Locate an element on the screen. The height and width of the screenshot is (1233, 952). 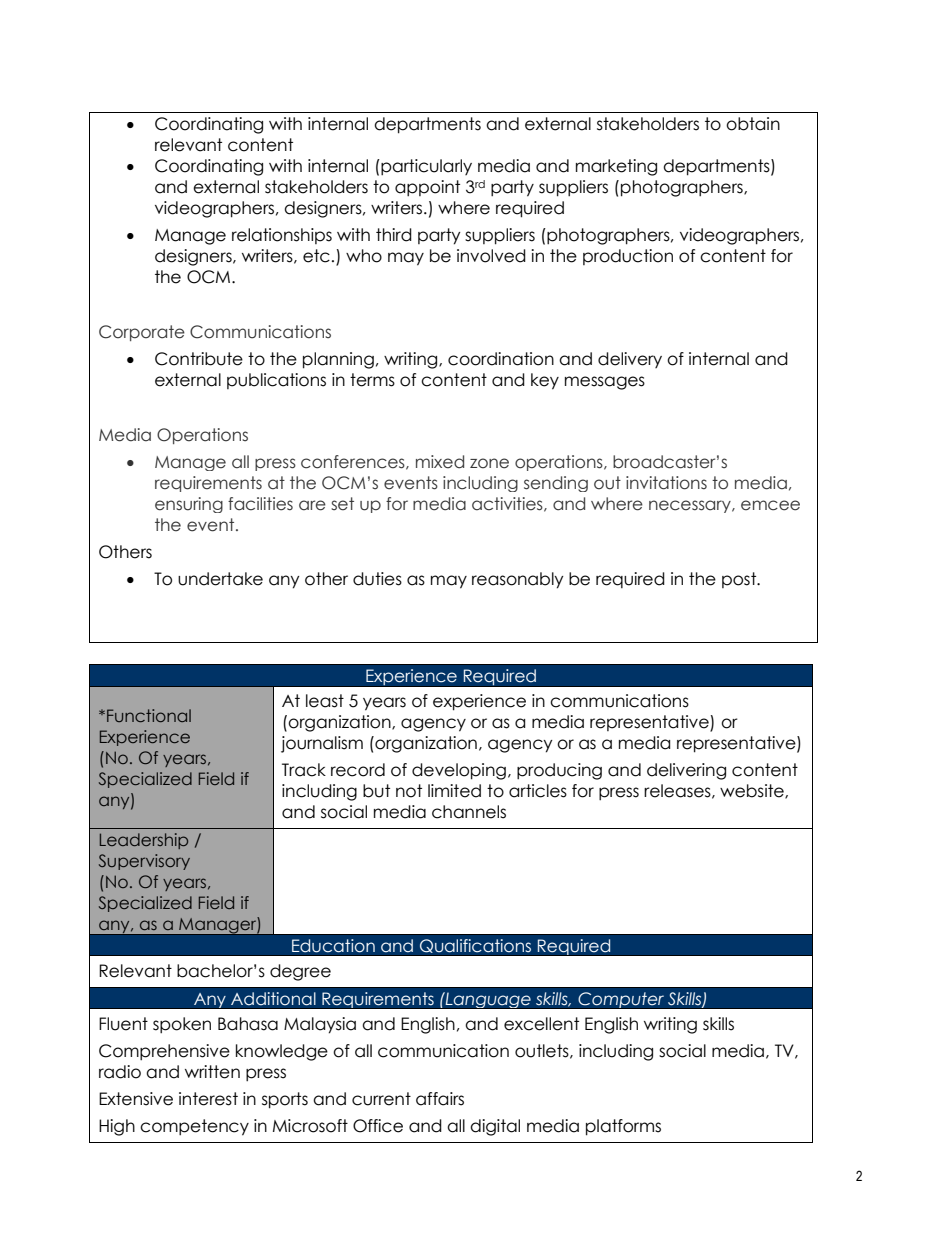
interest is located at coordinates (208, 1099).
